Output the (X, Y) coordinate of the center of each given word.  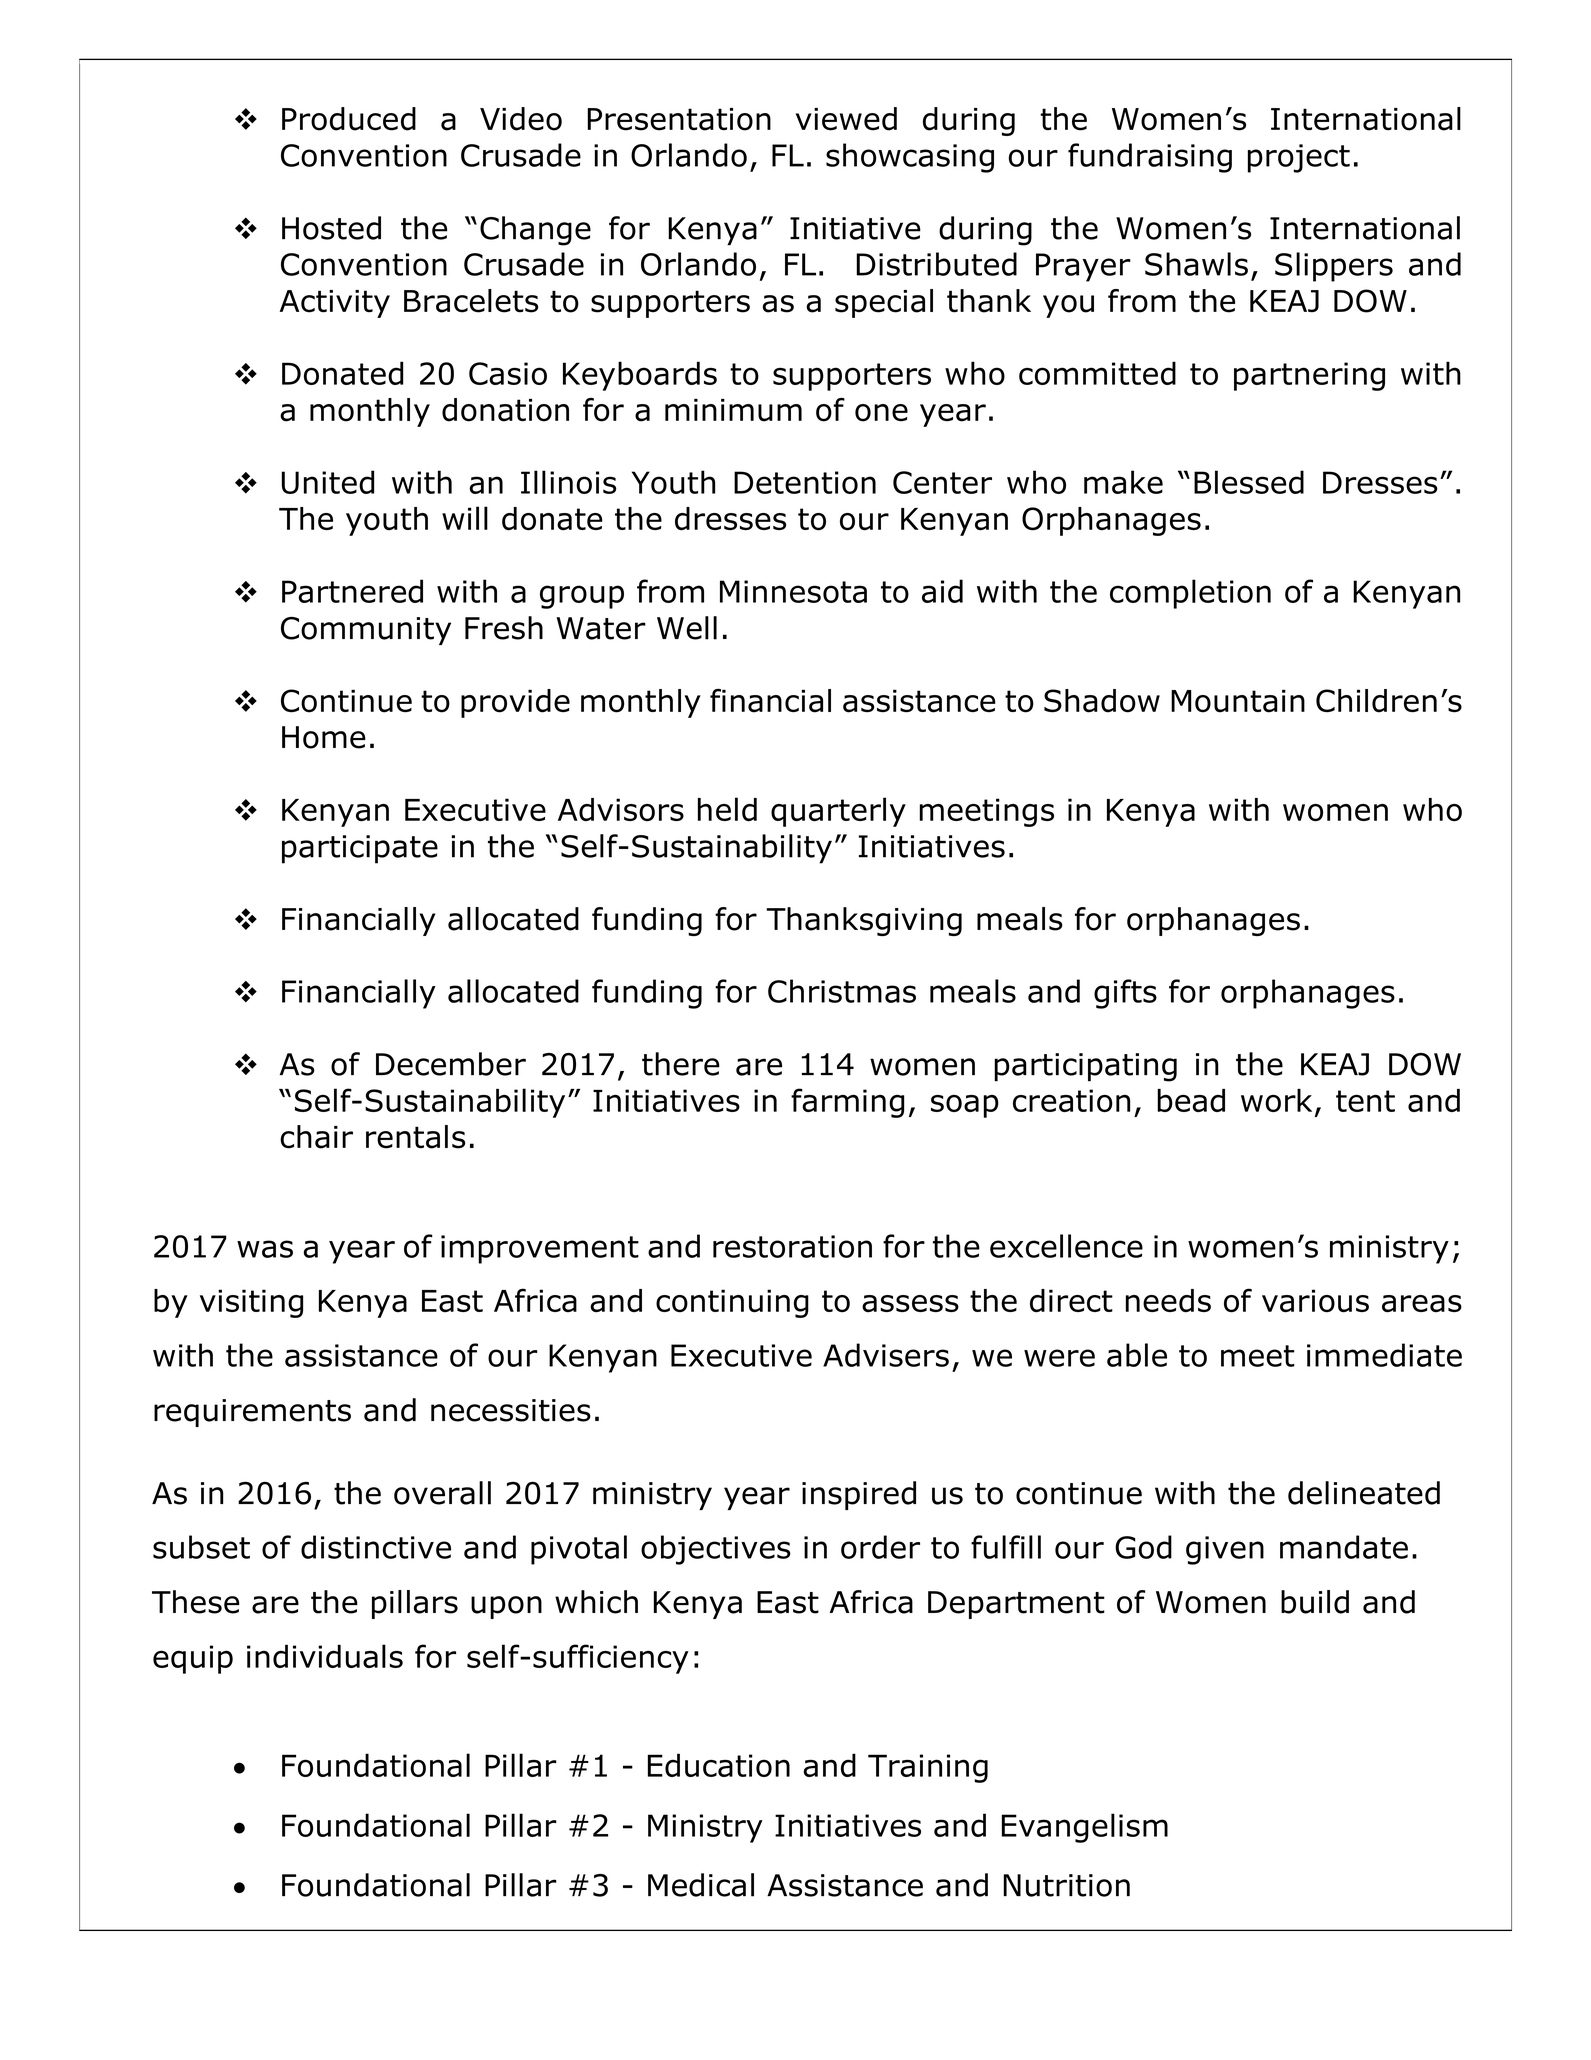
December (451, 1064)
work (1276, 1100)
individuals (325, 1656)
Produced (349, 119)
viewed (846, 119)
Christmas (842, 991)
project (1299, 158)
